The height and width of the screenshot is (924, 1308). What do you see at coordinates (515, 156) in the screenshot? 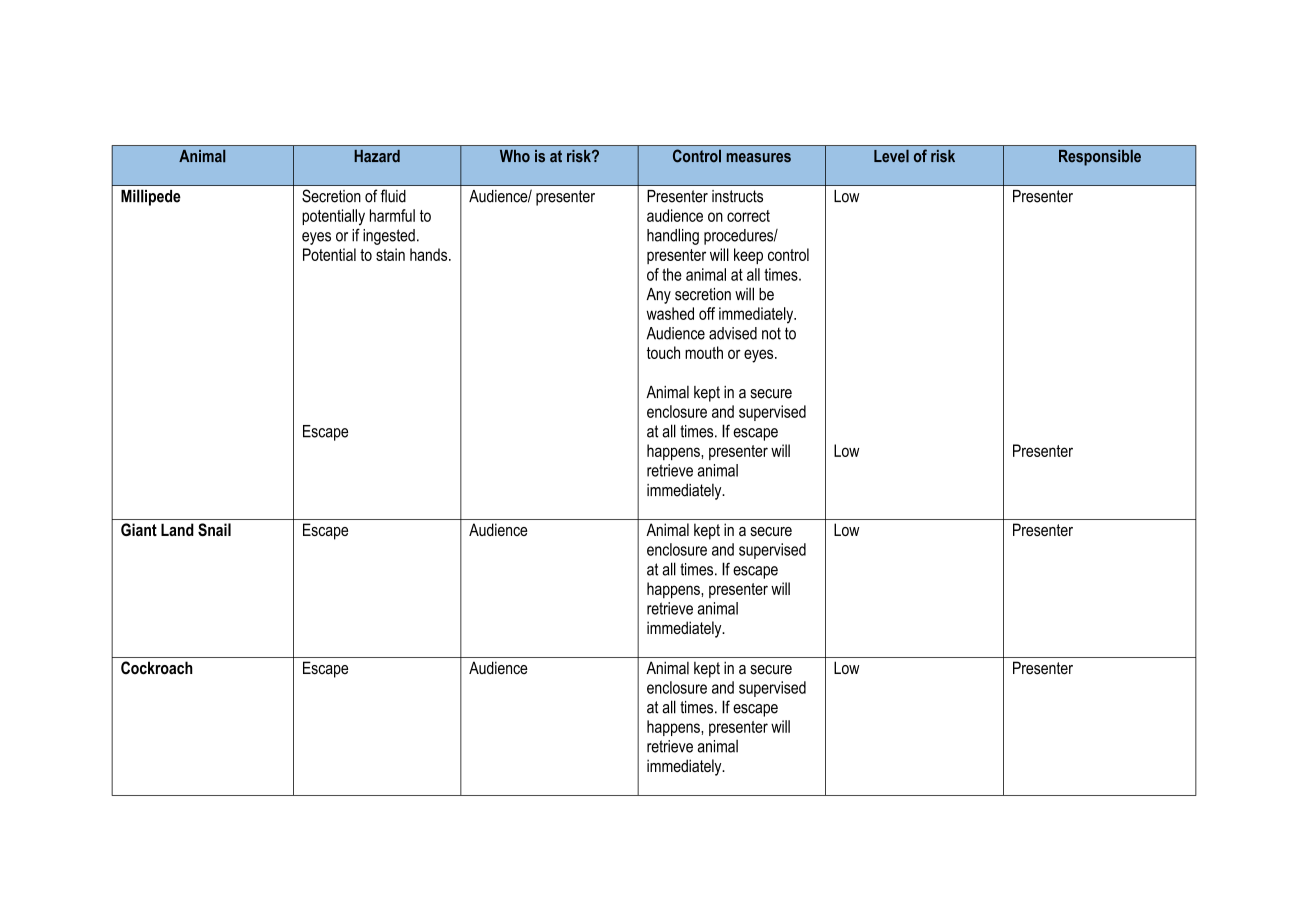
I see `Who` at bounding box center [515, 156].
